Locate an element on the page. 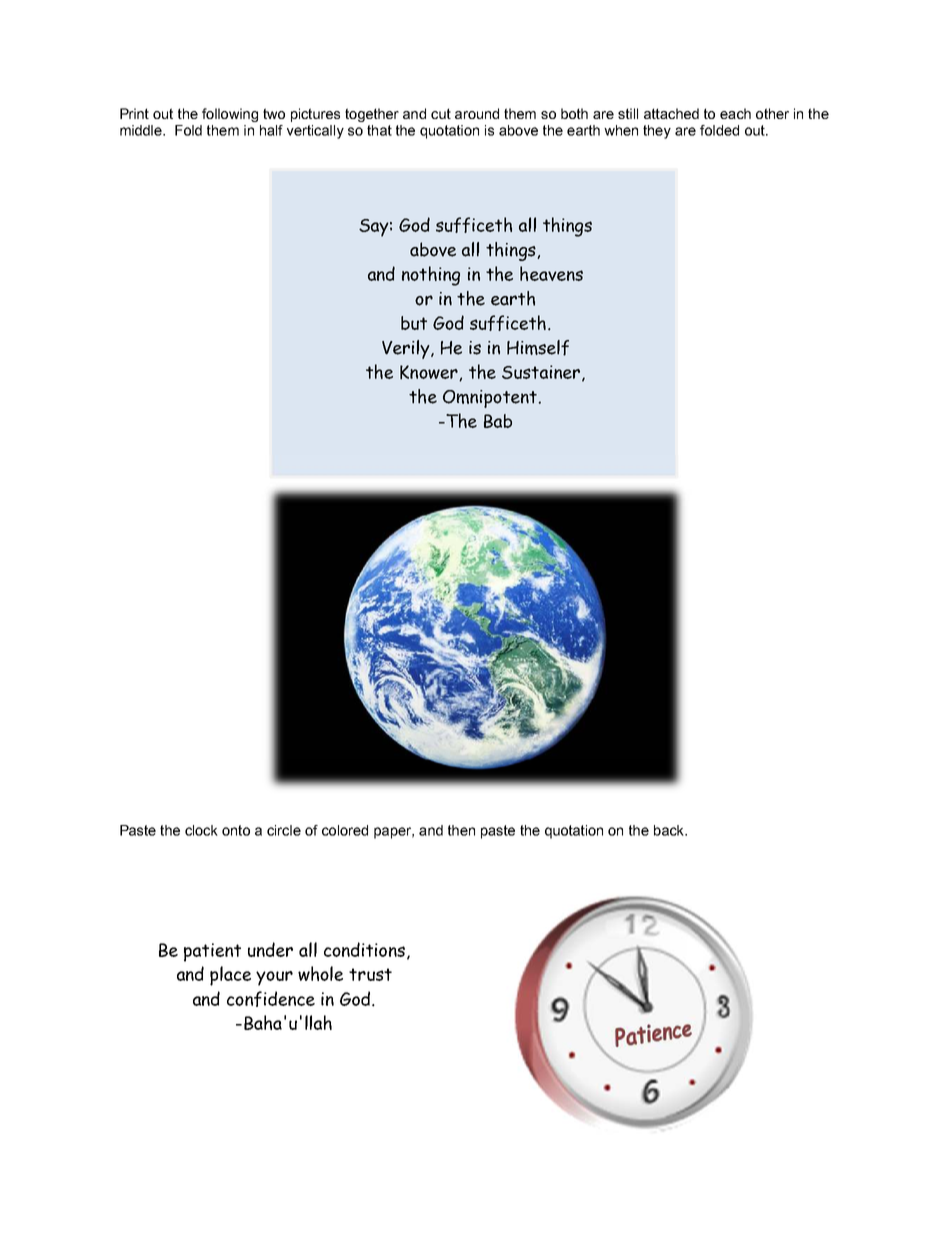 This page has width=952, height=1233. they is located at coordinates (657, 132).
